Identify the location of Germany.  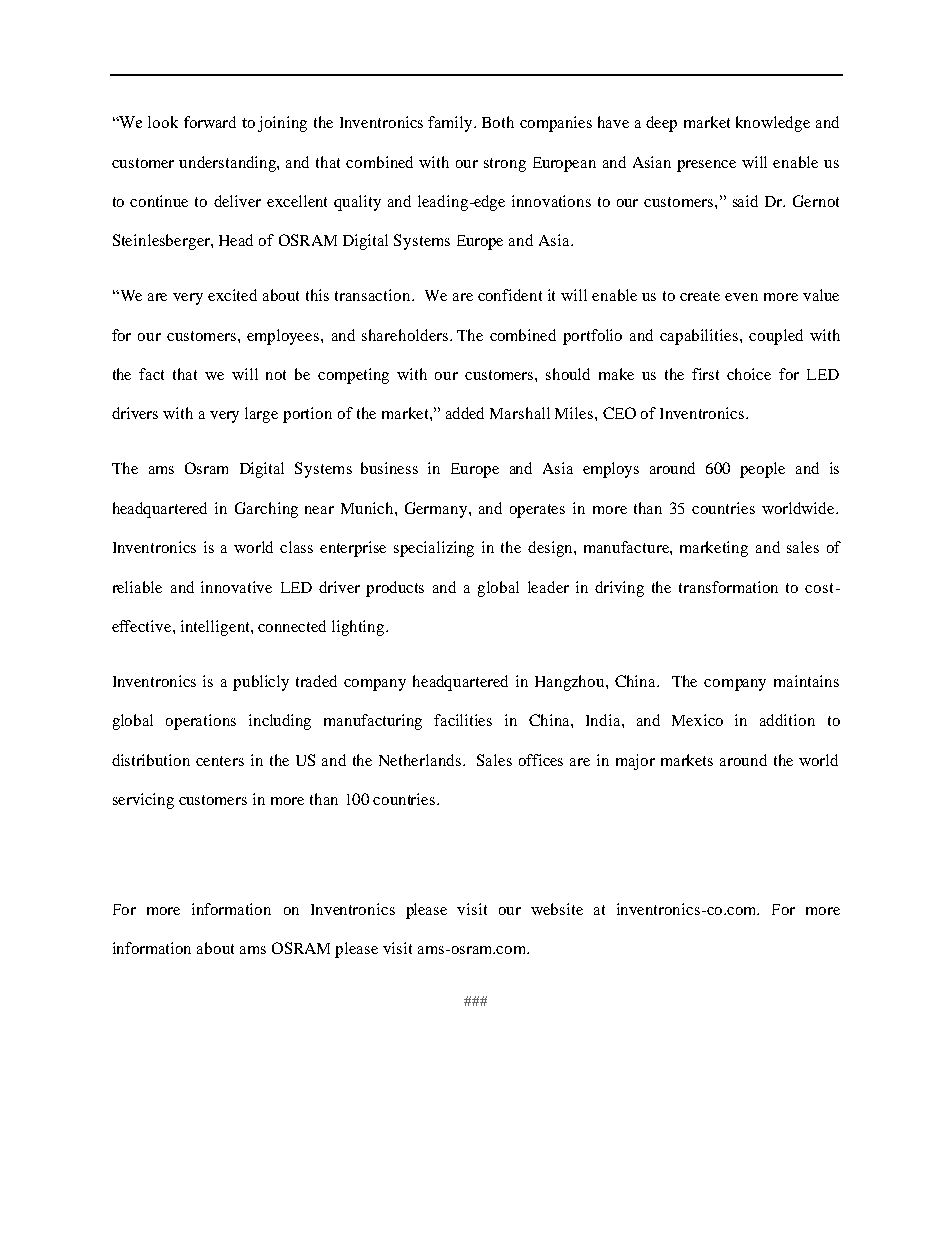
(437, 510).
